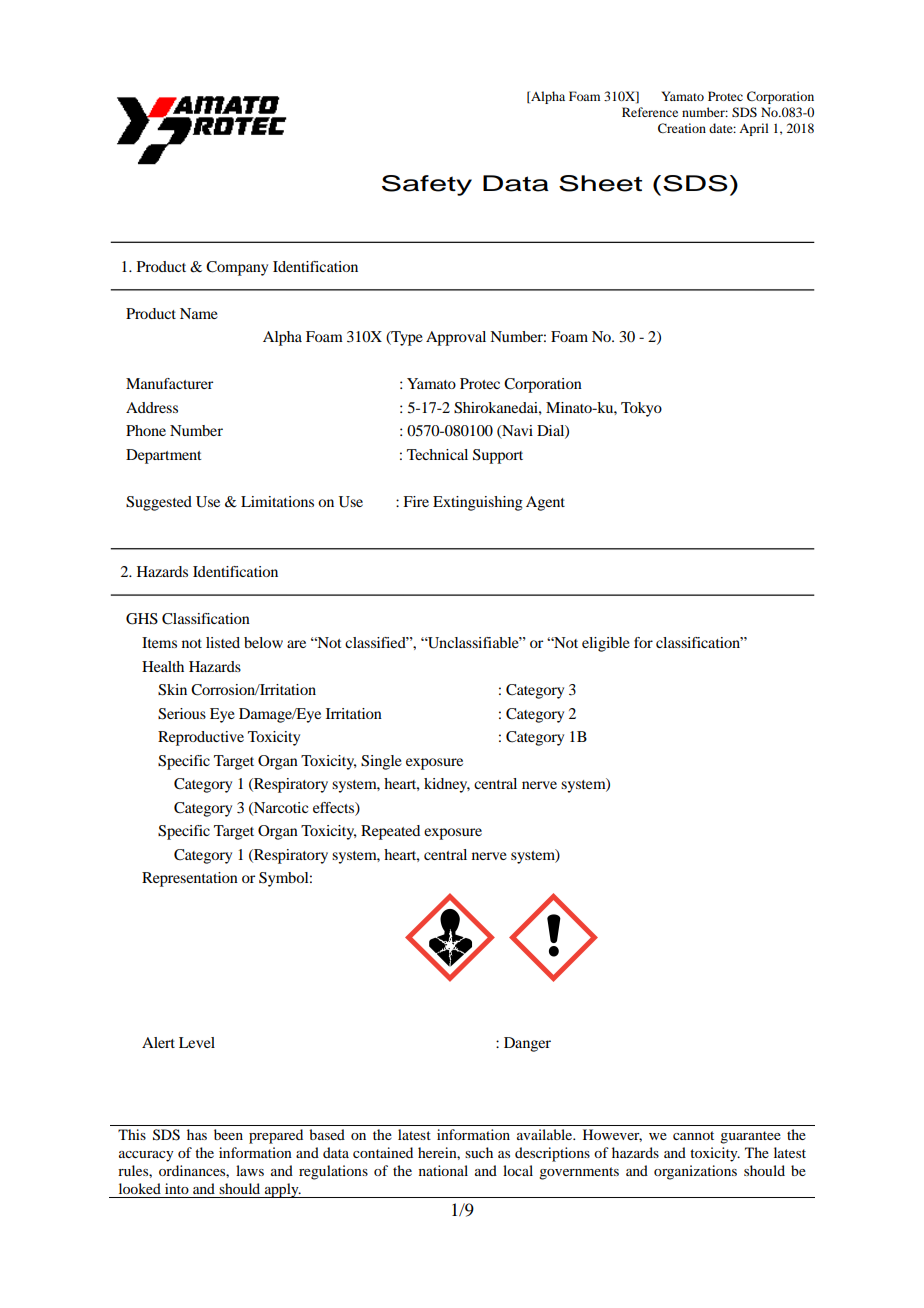 The width and height of the screenshot is (924, 1308). I want to click on Department, so click(164, 456).
